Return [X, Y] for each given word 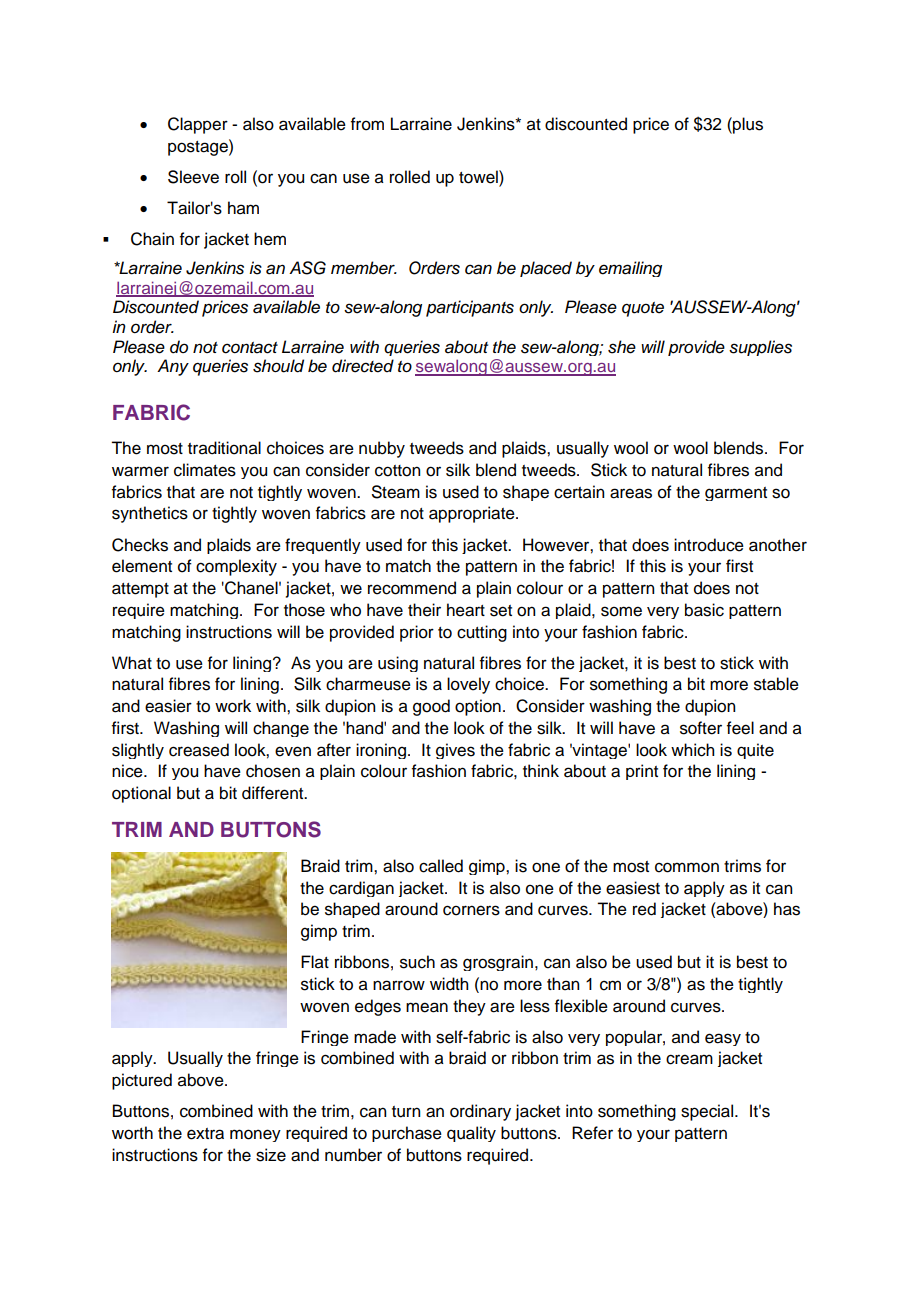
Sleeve [193, 177]
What [132, 663]
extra [205, 1134]
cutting [482, 633]
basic [704, 610]
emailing [630, 269]
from [367, 124]
